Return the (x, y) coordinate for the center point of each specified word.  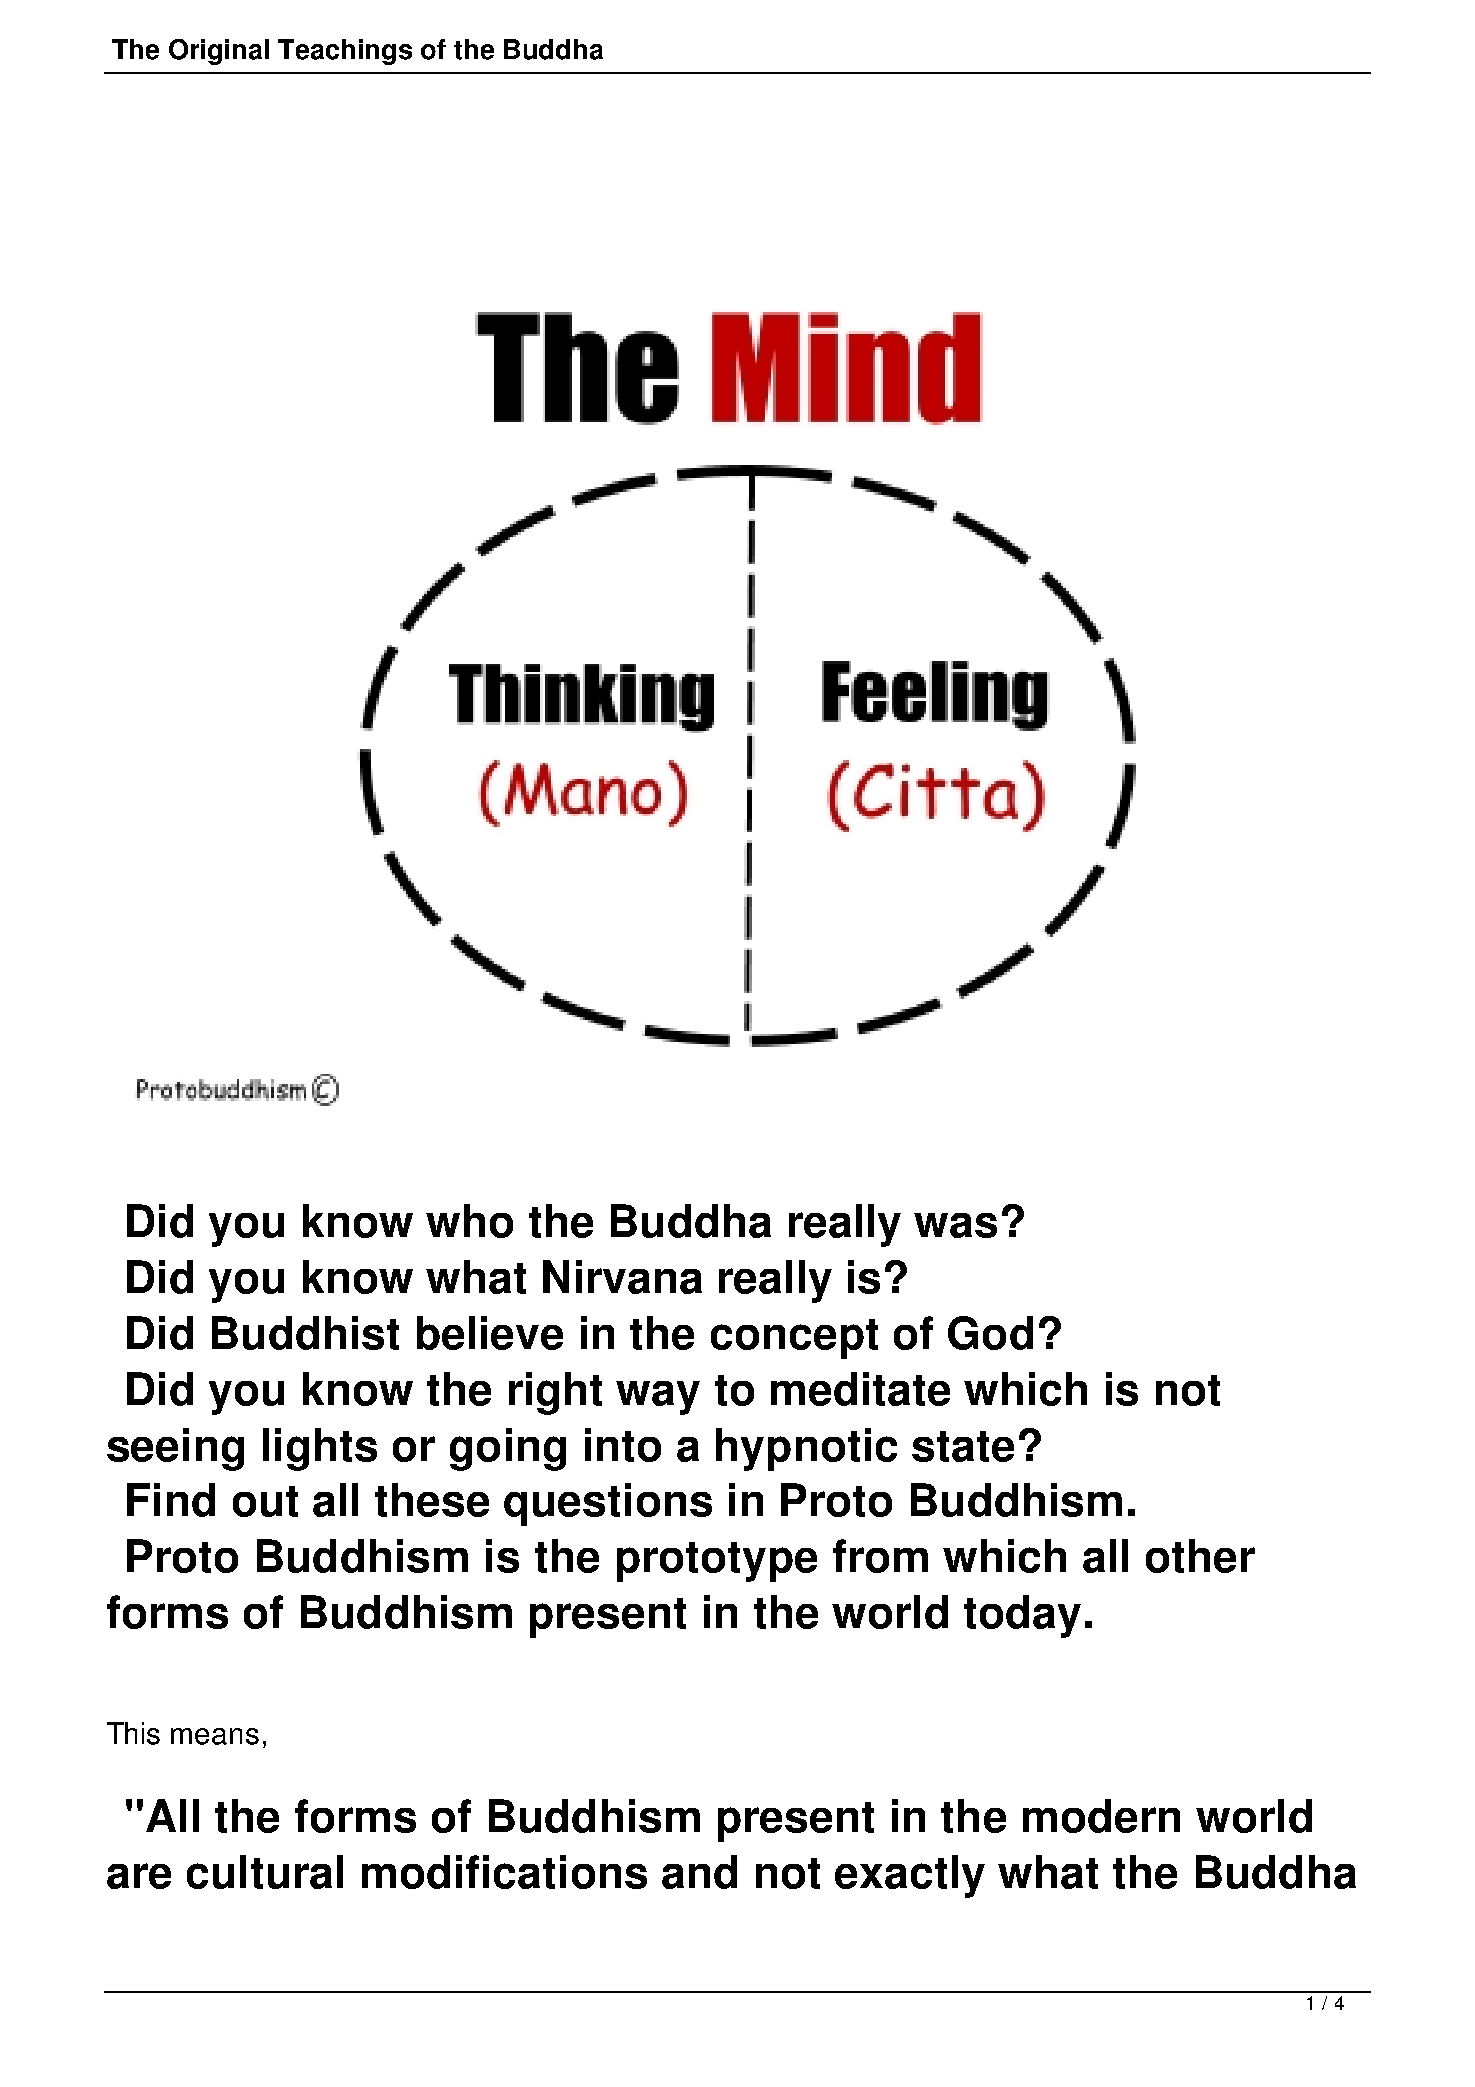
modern (1101, 1816)
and (699, 1872)
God (990, 1333)
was (955, 1225)
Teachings (345, 52)
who (469, 1221)
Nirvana (622, 1277)
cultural (265, 1872)
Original (219, 52)
